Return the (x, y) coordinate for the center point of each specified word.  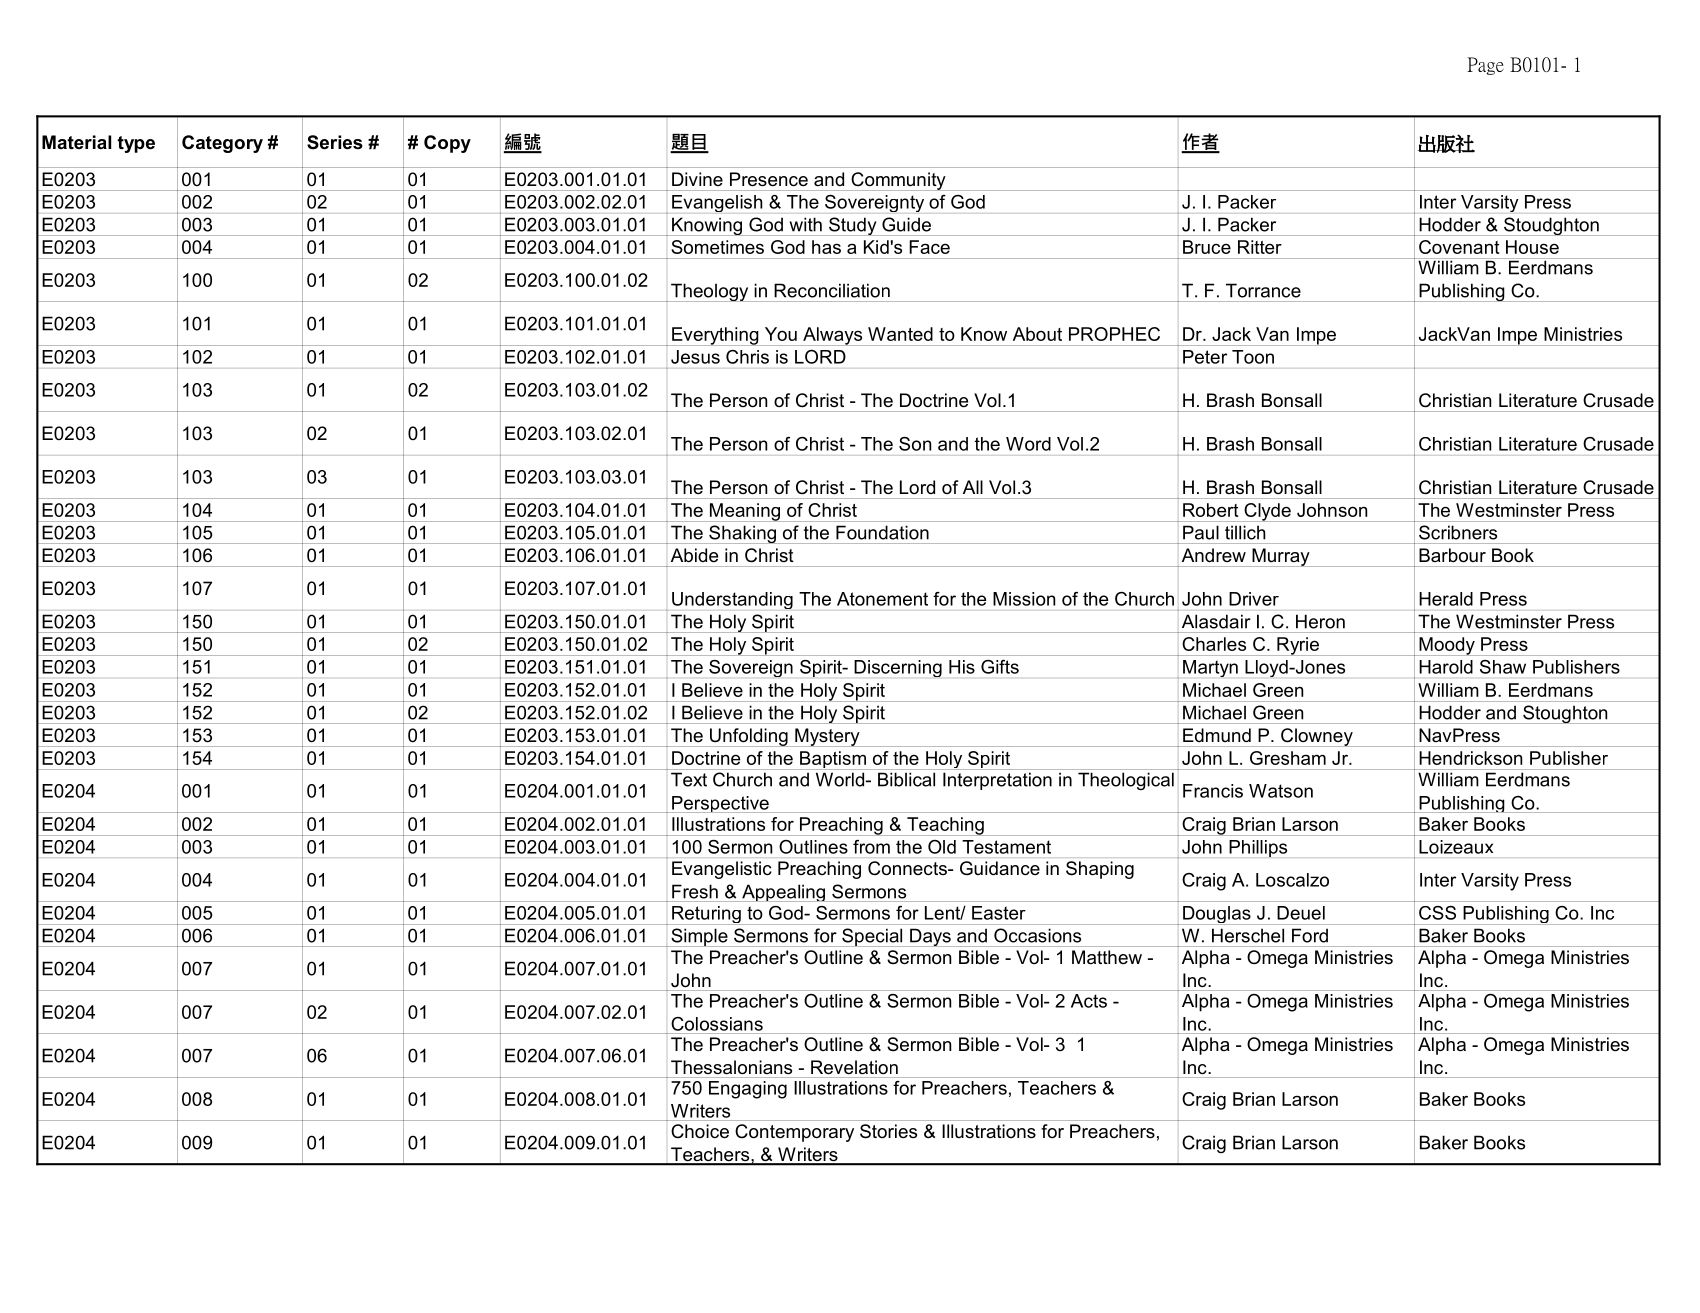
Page (1485, 66)
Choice (700, 1131)
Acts (1089, 1001)
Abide (694, 555)
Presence (769, 179)
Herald (1446, 599)
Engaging (748, 1090)
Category (222, 144)
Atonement (882, 599)
